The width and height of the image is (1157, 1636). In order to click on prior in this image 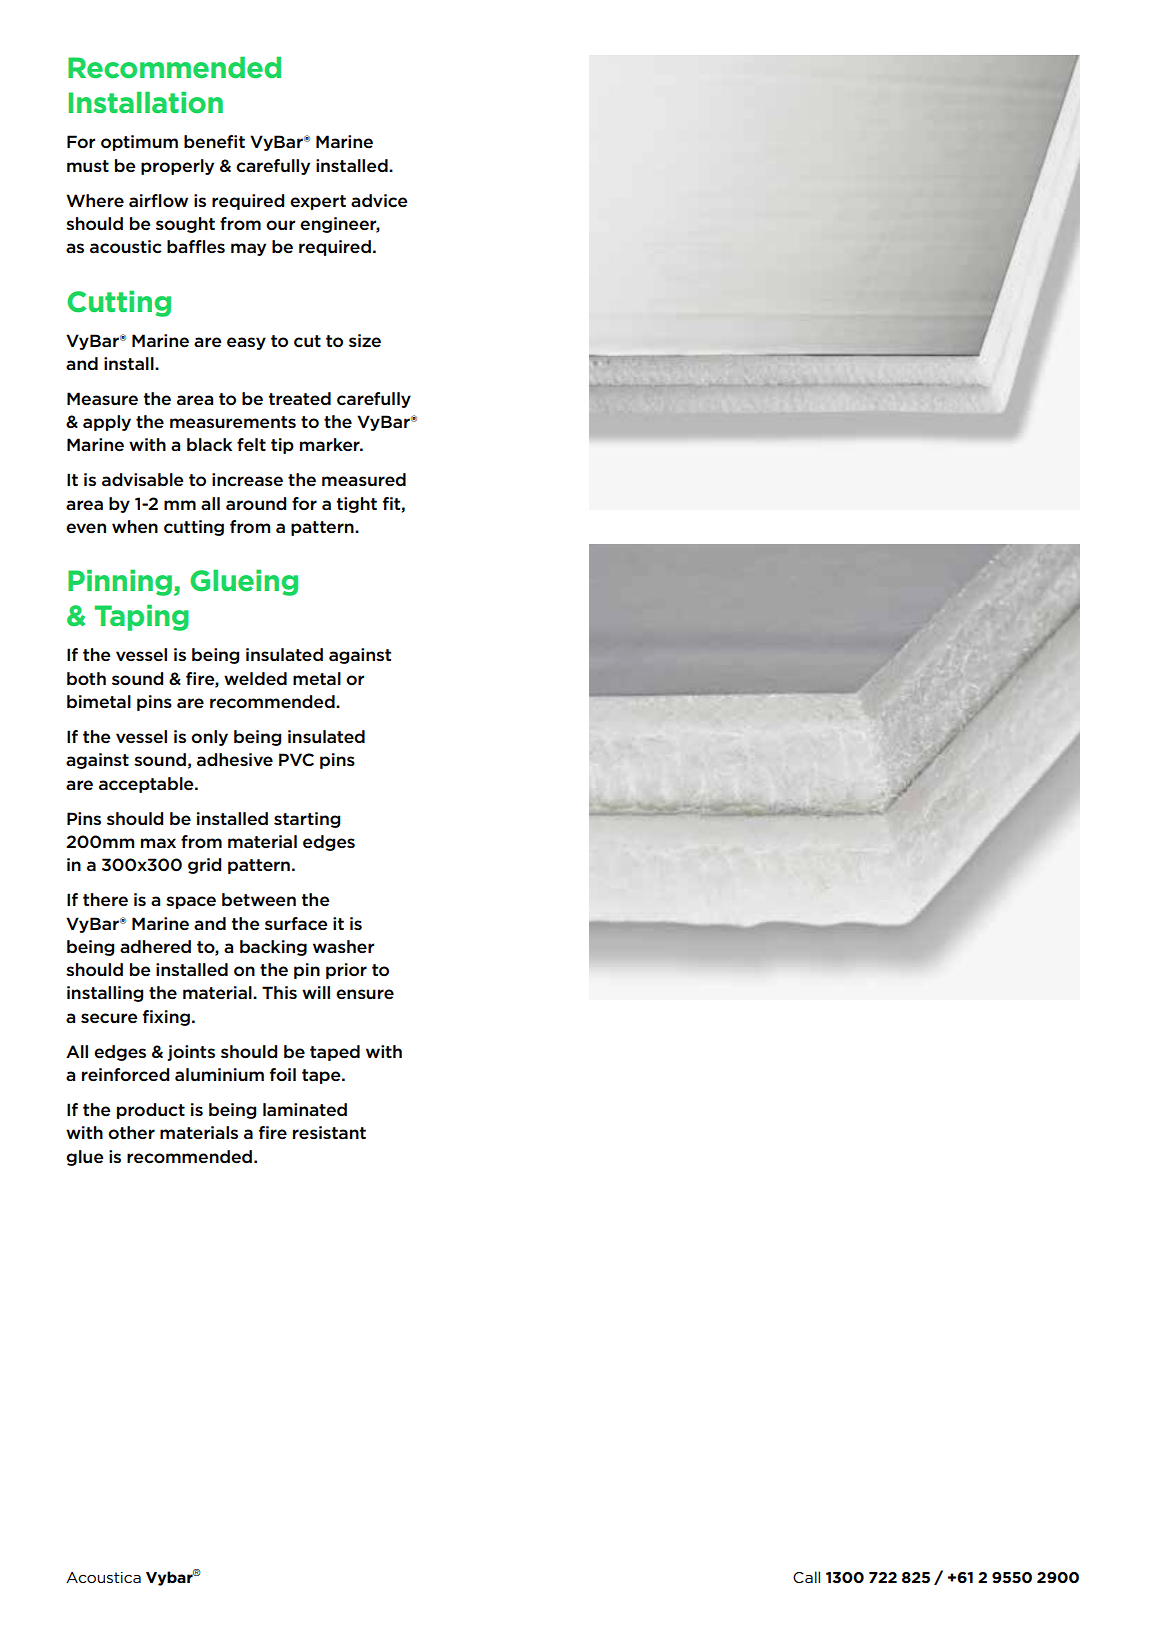, I will do `click(346, 971)`.
